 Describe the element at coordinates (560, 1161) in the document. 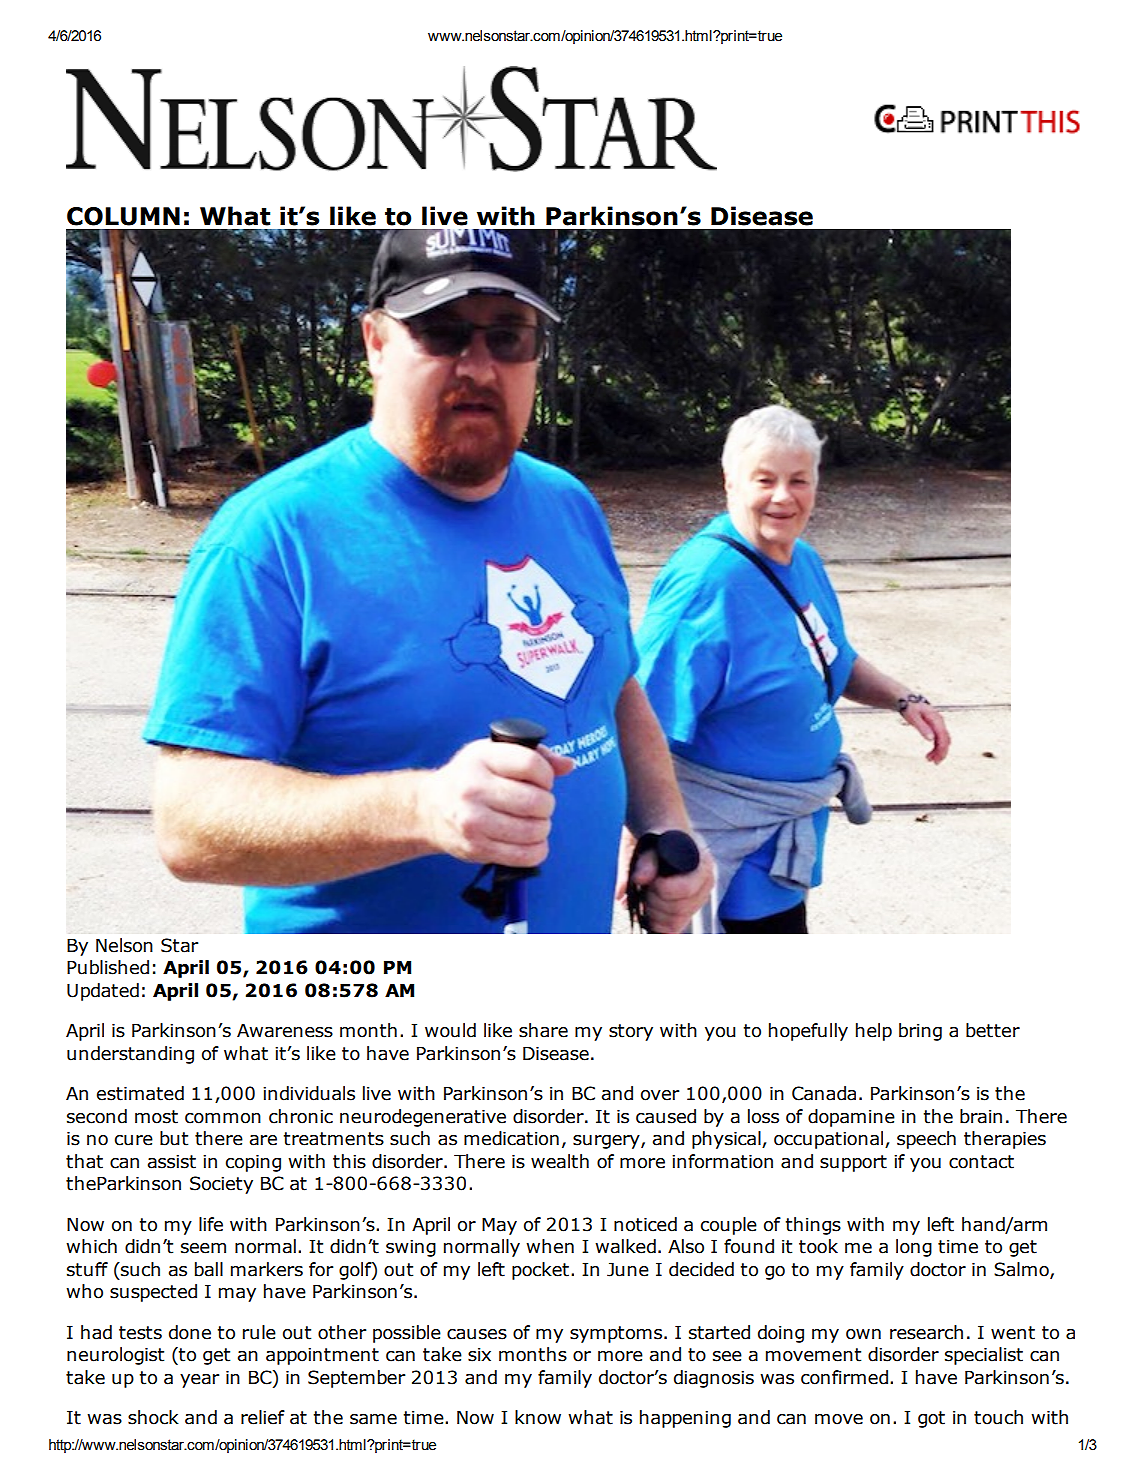

I see `wealth` at that location.
